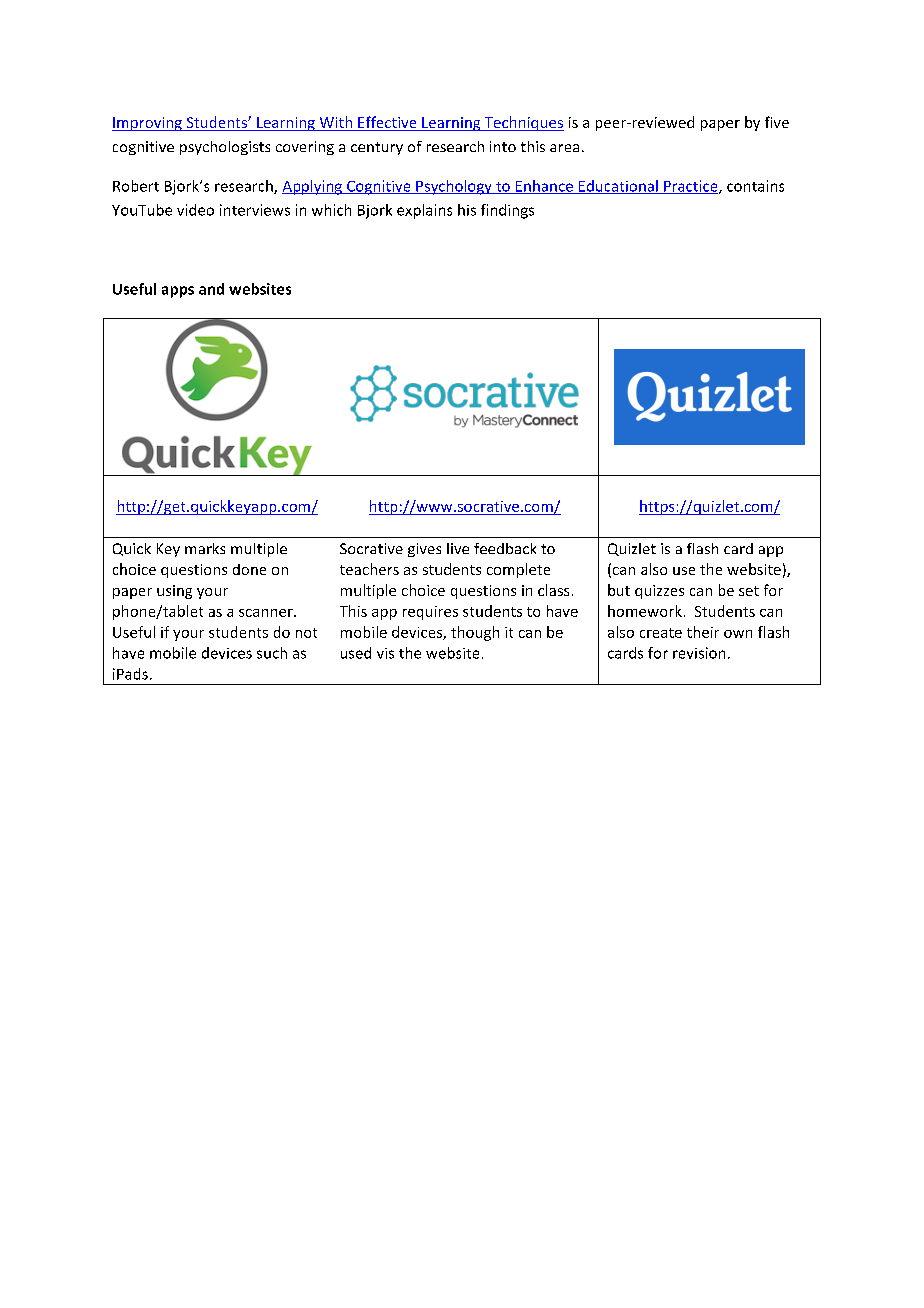 This screenshot has height=1308, width=924. What do you see at coordinates (225, 148) in the screenshot?
I see `psychologists` at bounding box center [225, 148].
